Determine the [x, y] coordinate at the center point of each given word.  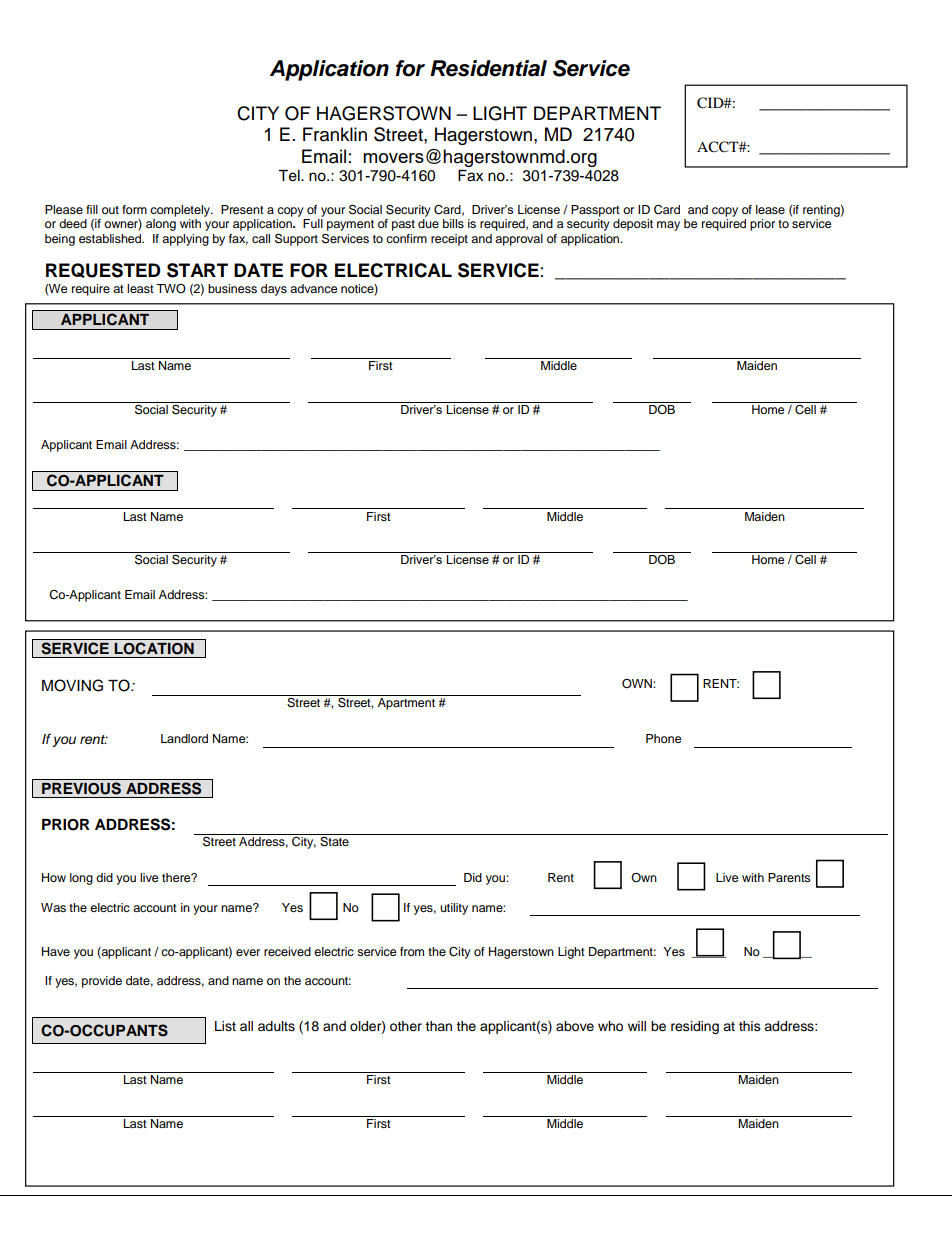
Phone [664, 738]
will [637, 1026]
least [140, 288]
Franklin [335, 134]
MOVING [72, 685]
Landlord [184, 738]
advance [314, 288]
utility [454, 909]
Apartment [406, 704]
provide [102, 982]
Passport [595, 211]
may [668, 226]
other [406, 1026]
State [334, 842]
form [134, 209]
